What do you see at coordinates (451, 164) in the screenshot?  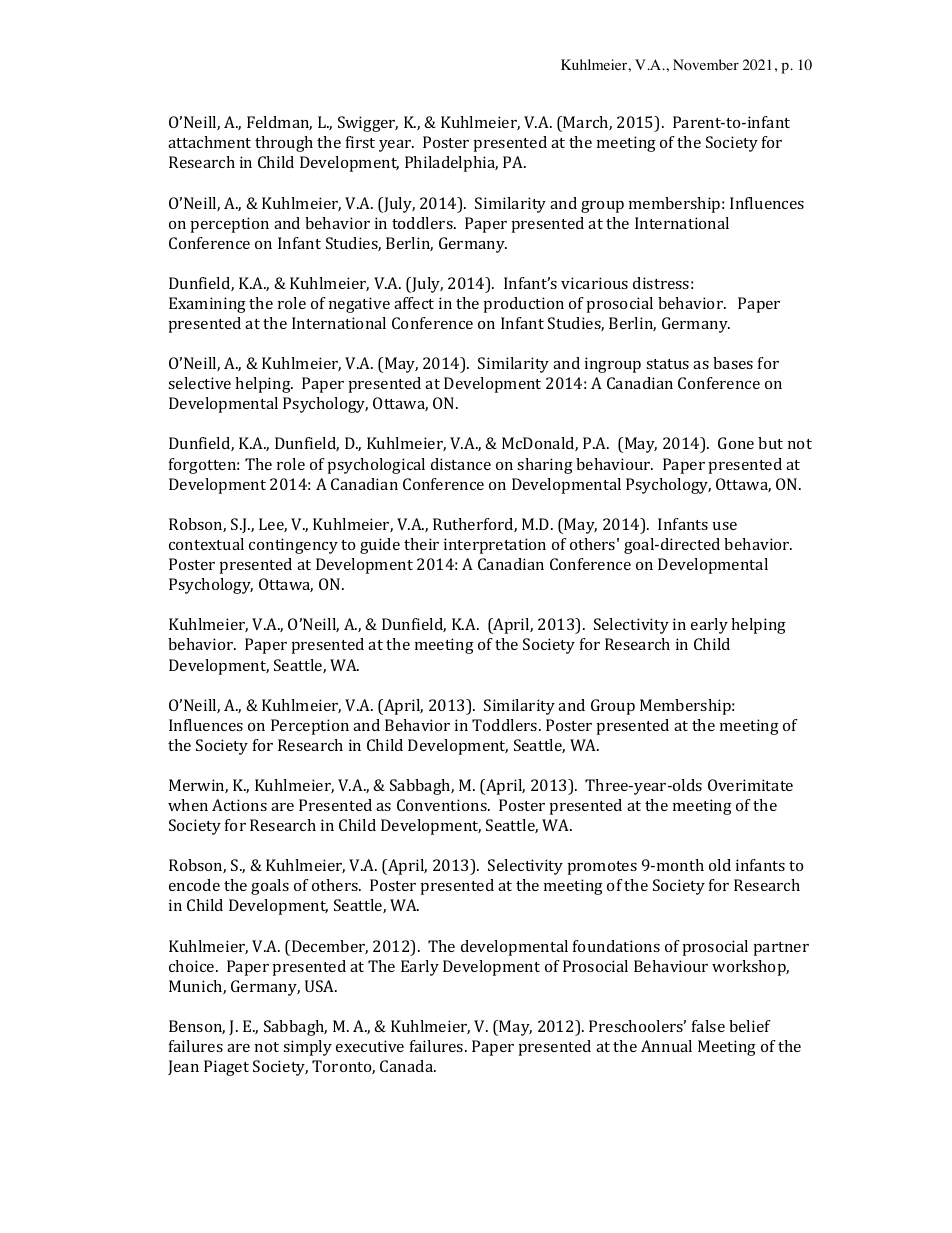 I see `Philadelphia` at bounding box center [451, 164].
